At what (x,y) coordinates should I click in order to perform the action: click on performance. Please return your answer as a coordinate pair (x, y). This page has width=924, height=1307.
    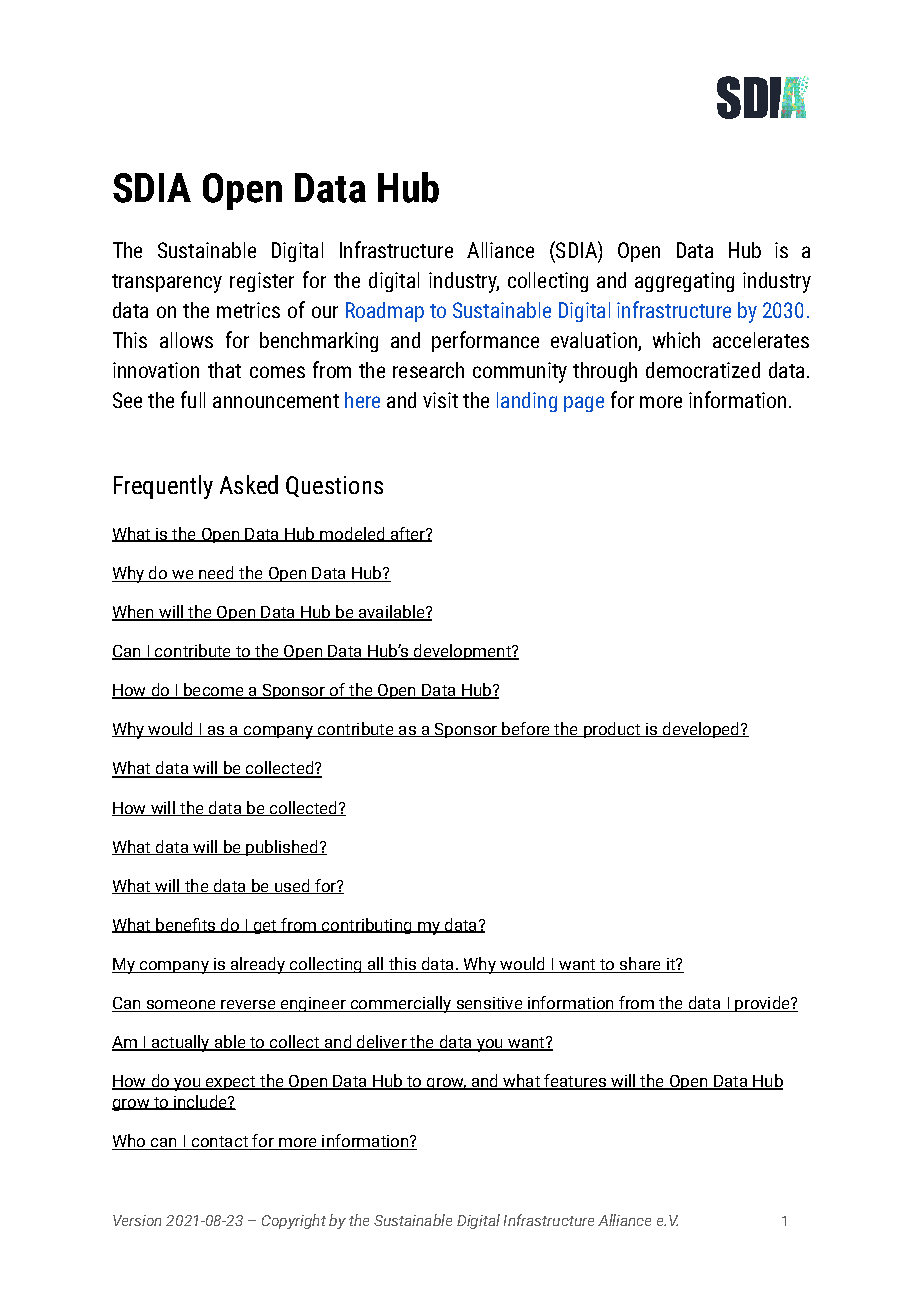
    Looking at the image, I should click on (485, 341).
